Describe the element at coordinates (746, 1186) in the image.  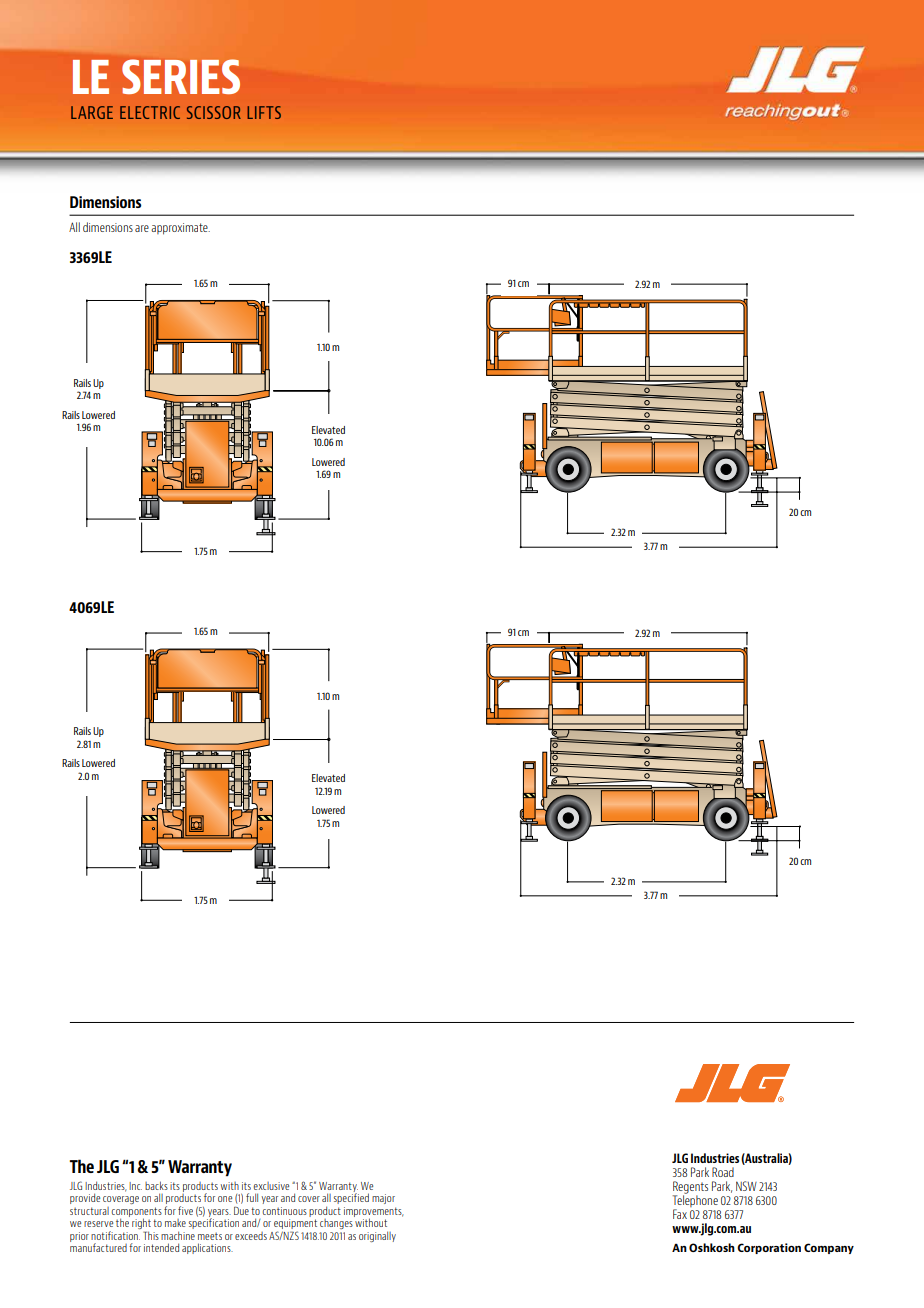
I see `NSW` at that location.
